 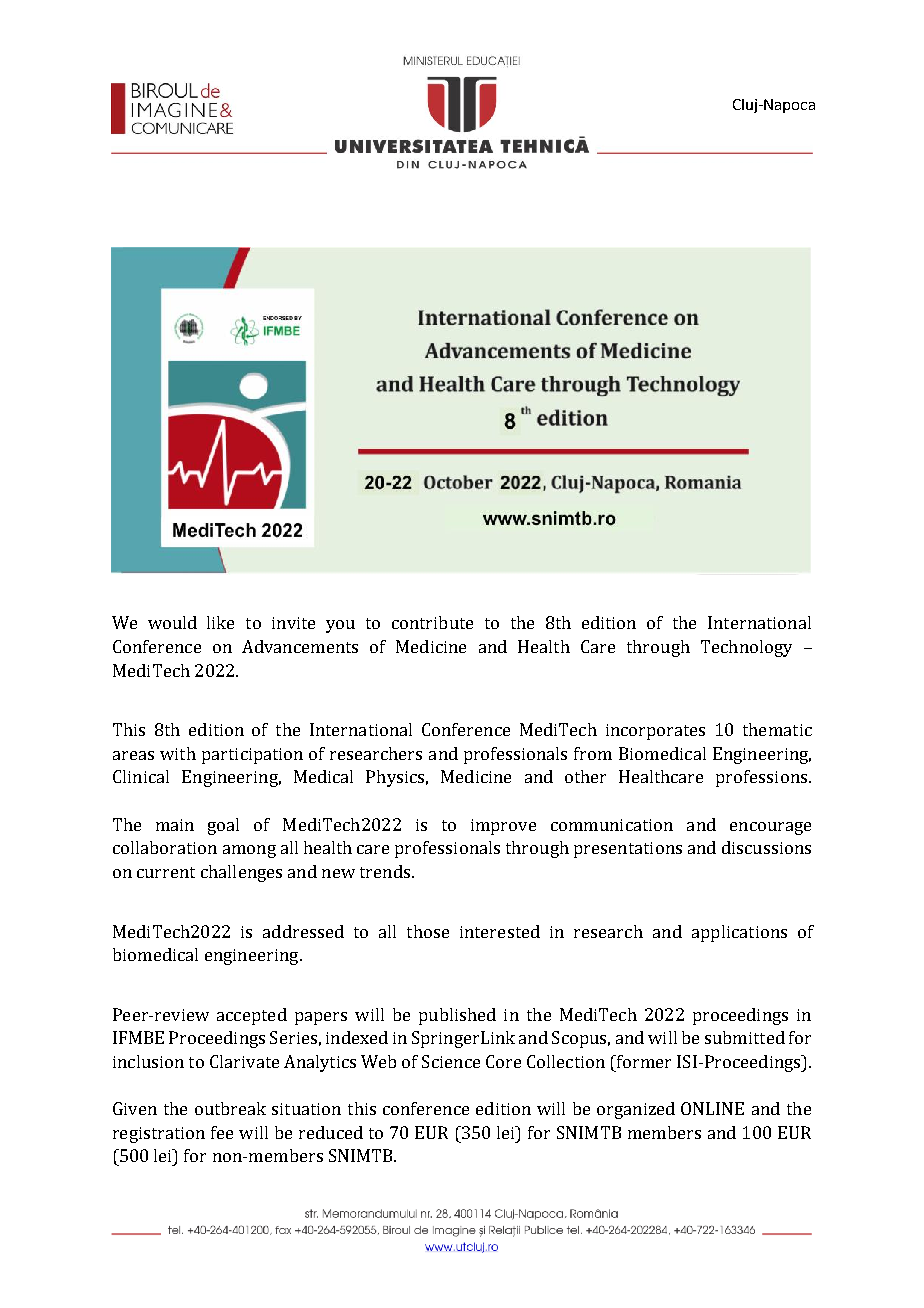 What do you see at coordinates (745, 1037) in the screenshot?
I see `submitted` at bounding box center [745, 1037].
